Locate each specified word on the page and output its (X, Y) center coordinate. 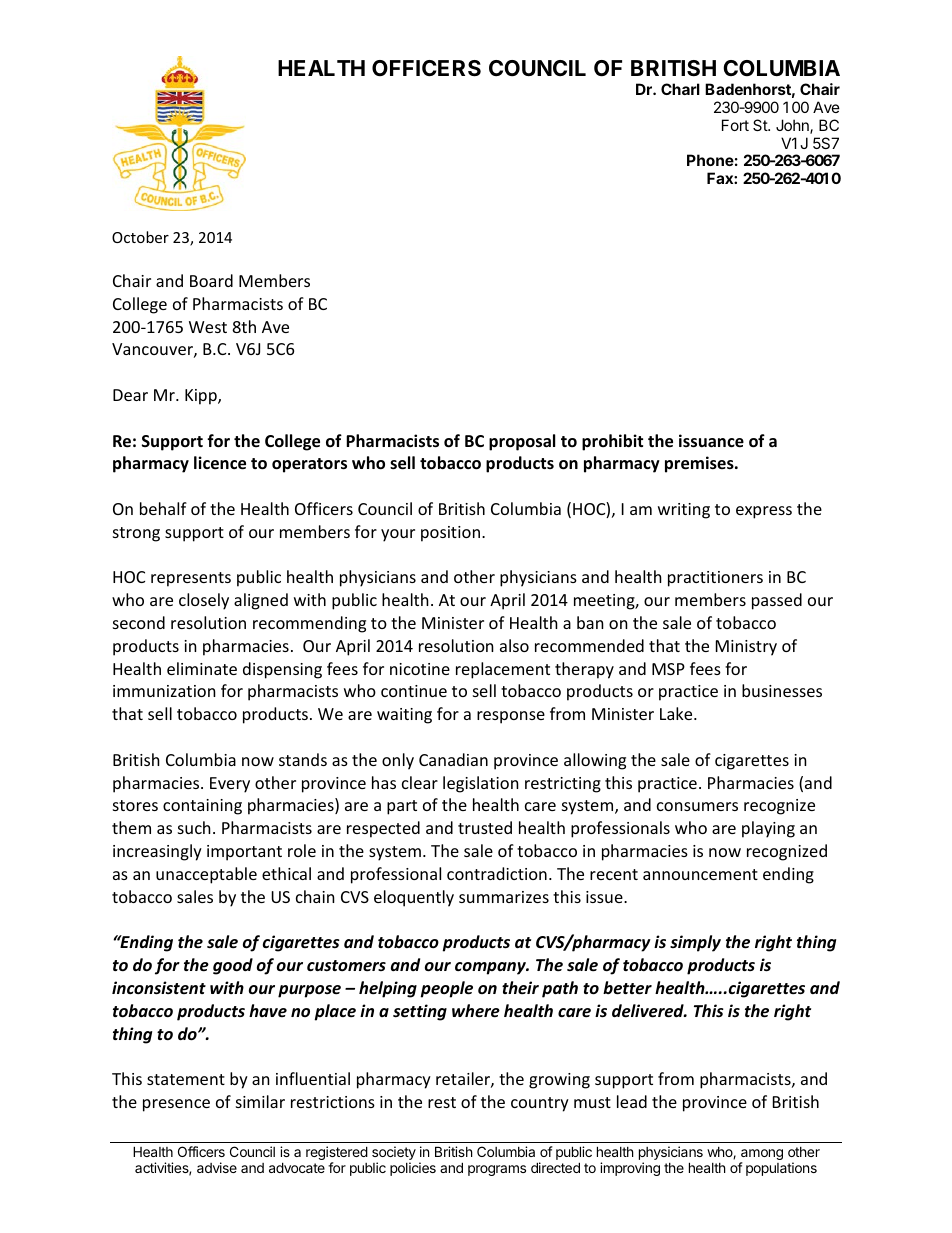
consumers (697, 806)
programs (497, 1170)
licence (220, 463)
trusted (485, 827)
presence (176, 1105)
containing (202, 807)
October (140, 237)
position (450, 534)
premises (700, 464)
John (793, 126)
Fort (735, 125)
